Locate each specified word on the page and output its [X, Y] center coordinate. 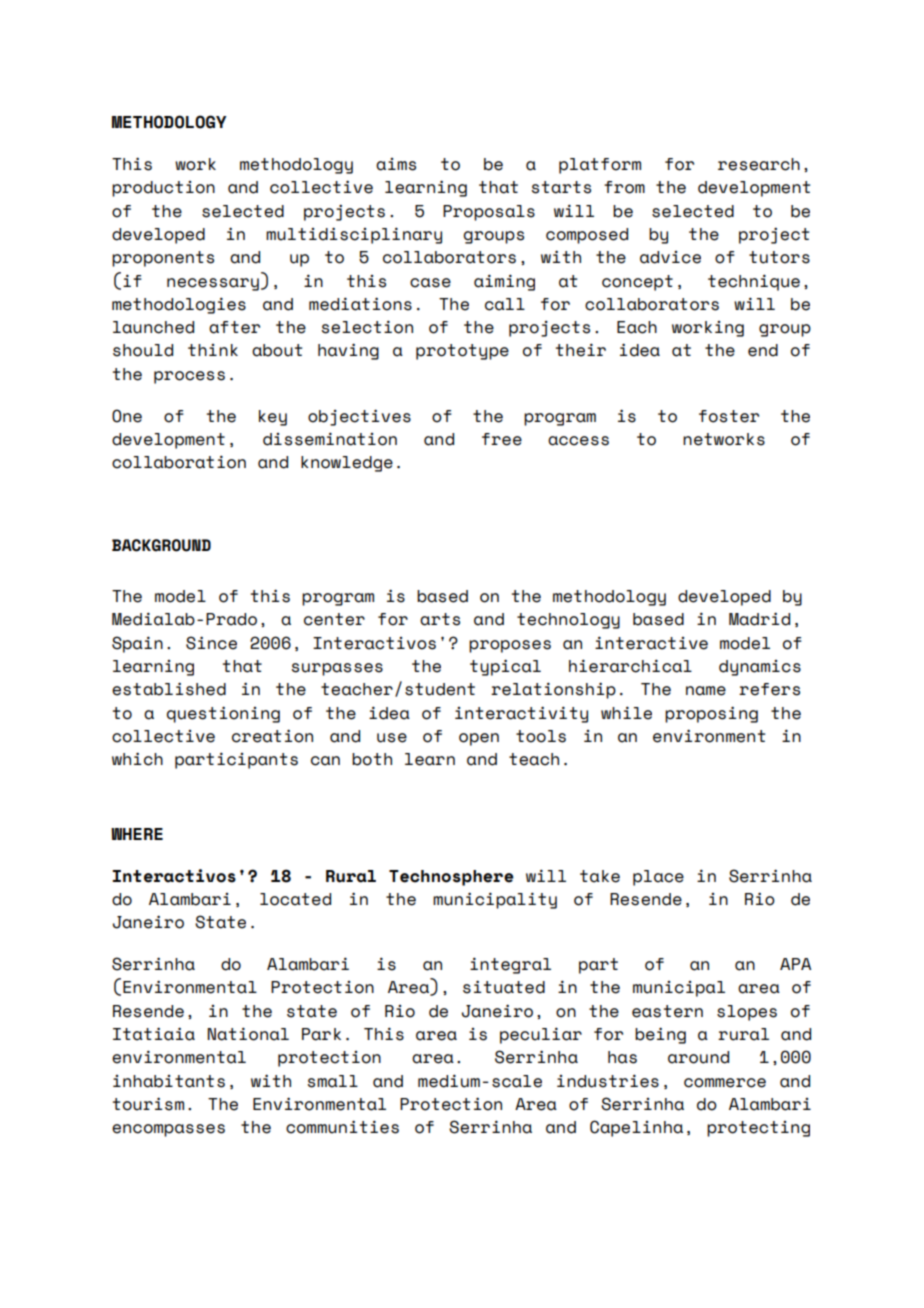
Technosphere [451, 878]
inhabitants [169, 1081]
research [759, 164]
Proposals [489, 213]
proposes [510, 646]
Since [211, 643]
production [163, 189]
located [295, 899]
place [658, 878]
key [273, 418]
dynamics [760, 668]
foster [729, 416]
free [502, 439]
